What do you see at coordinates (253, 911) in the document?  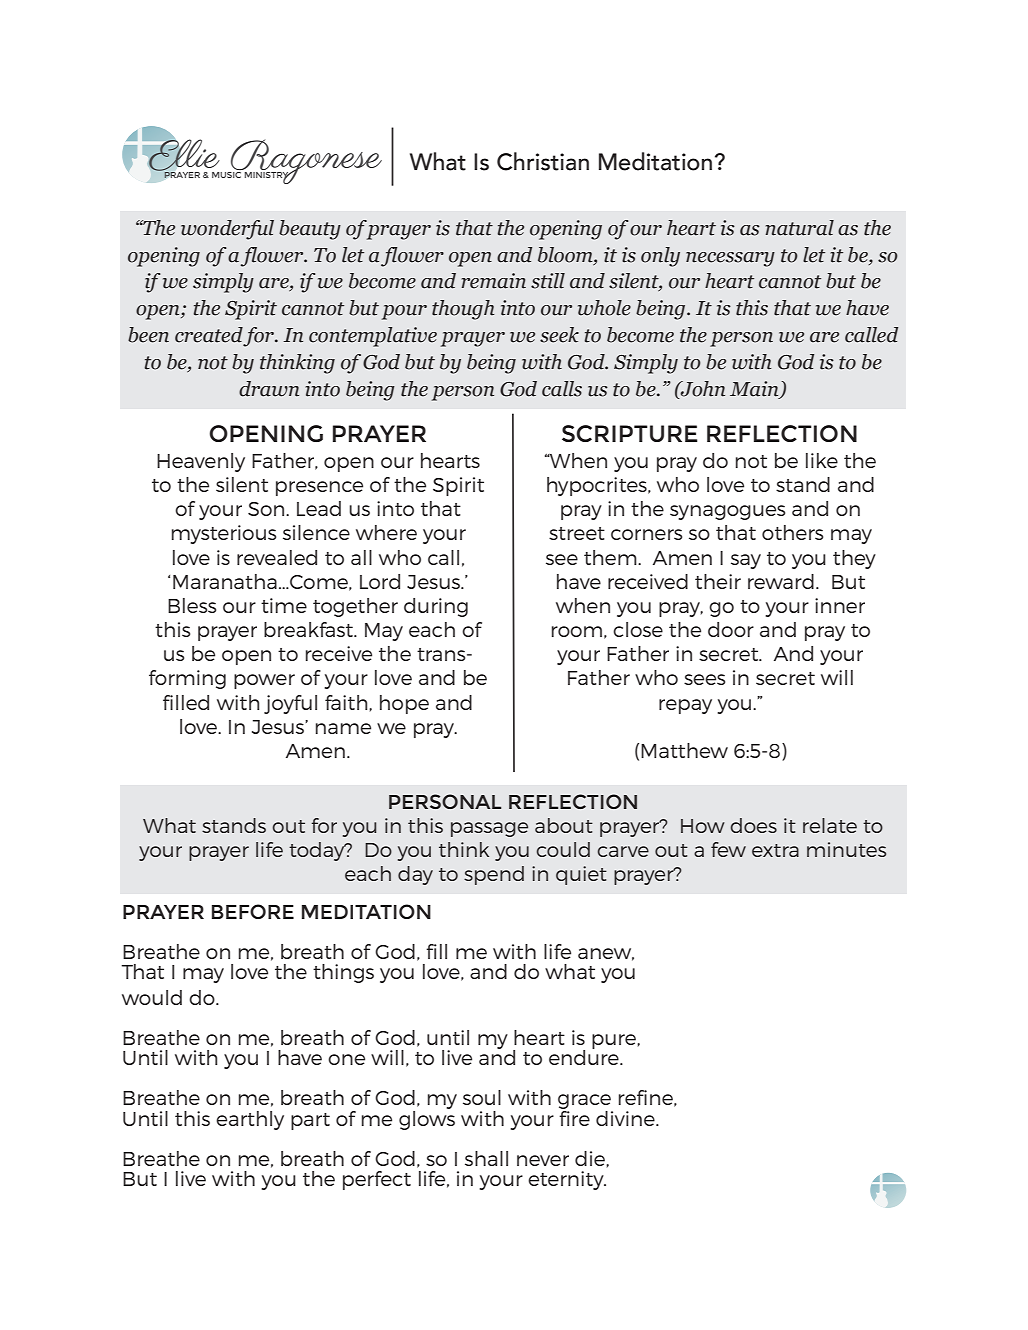 I see `BEFORE` at bounding box center [253, 911].
